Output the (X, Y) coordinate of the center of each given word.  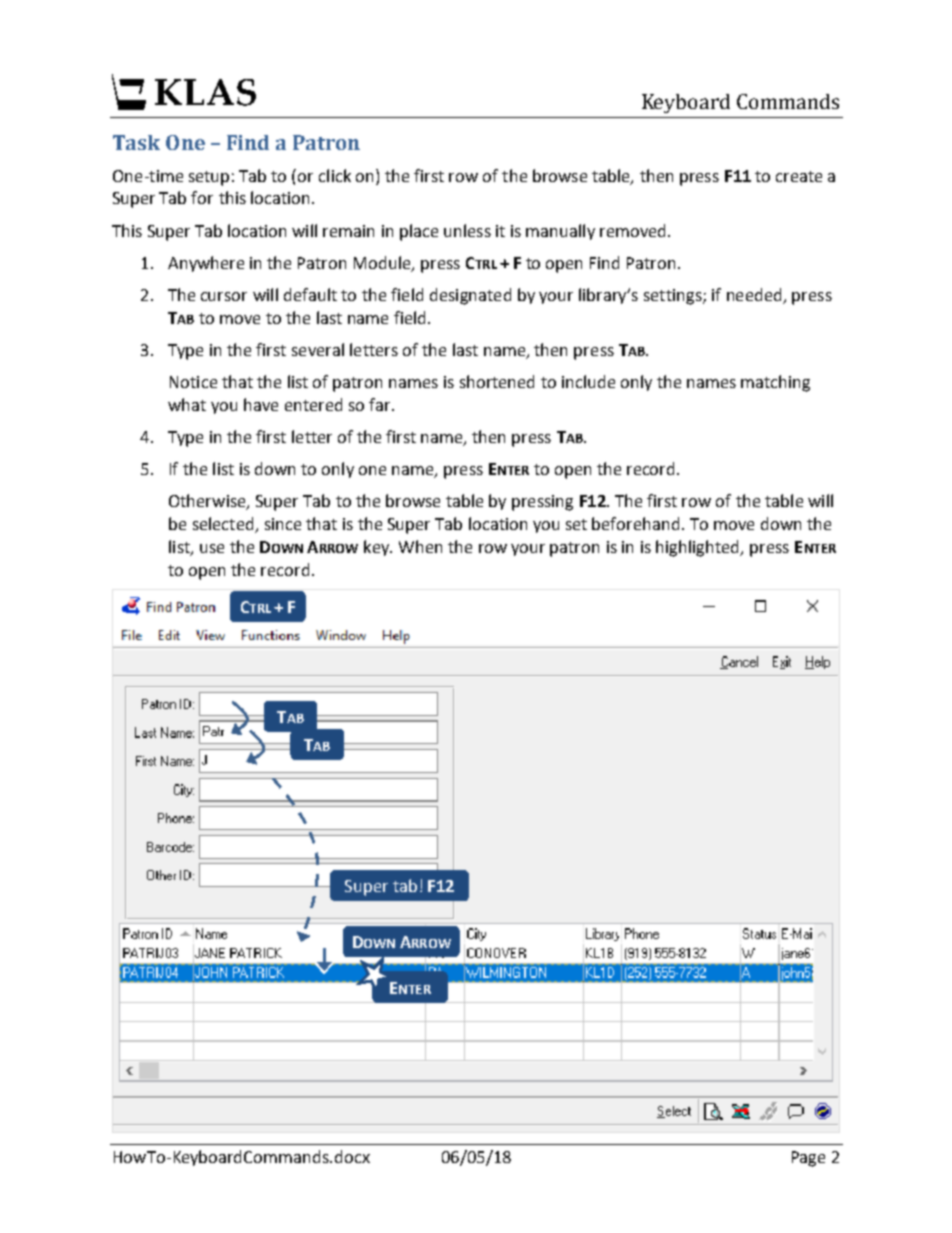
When (420, 546)
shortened (497, 381)
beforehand (635, 523)
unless (467, 230)
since (283, 524)
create (799, 176)
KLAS (205, 92)
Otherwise (208, 502)
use (212, 548)
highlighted (699, 548)
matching (775, 383)
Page (808, 1159)
